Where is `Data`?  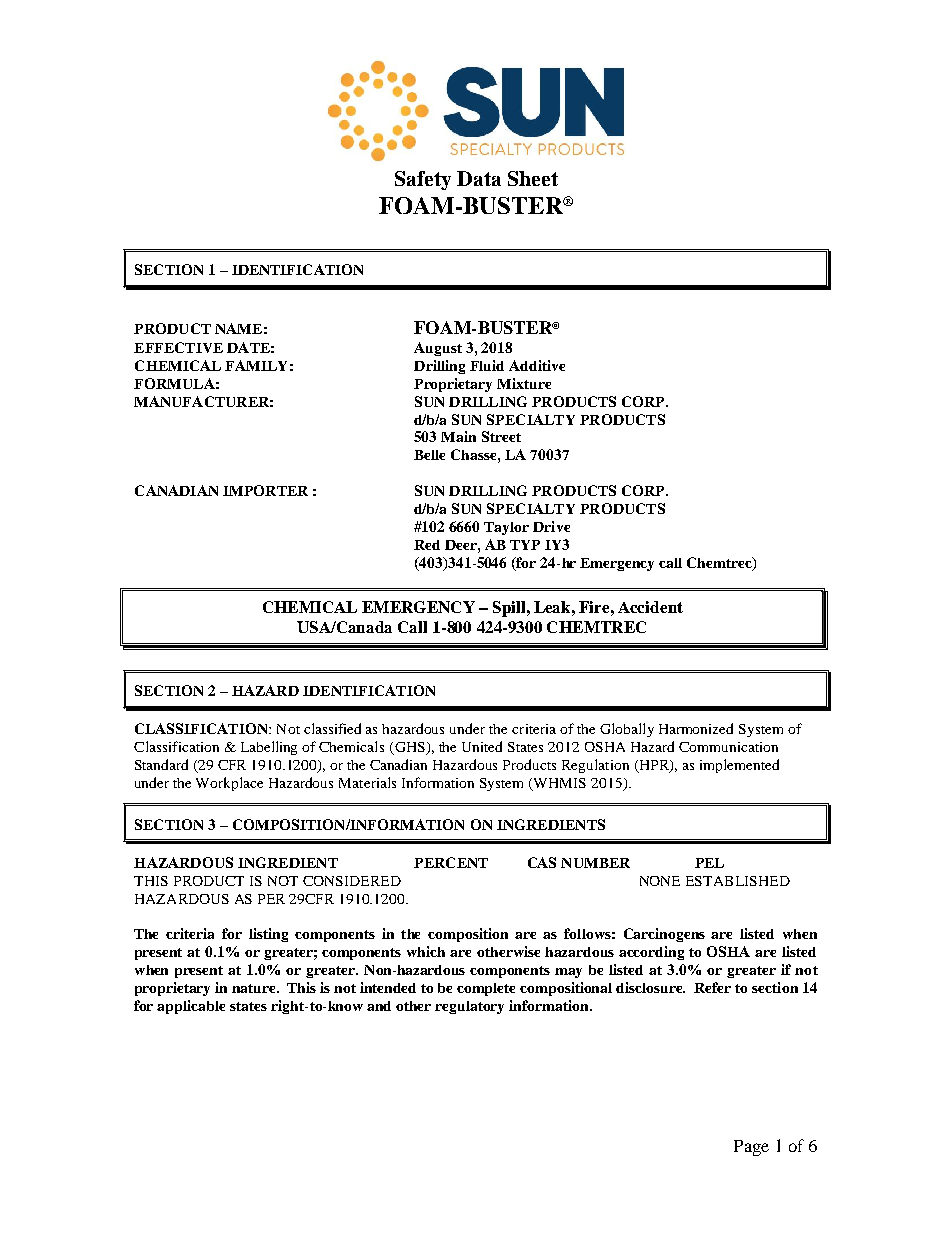 Data is located at coordinates (479, 178).
